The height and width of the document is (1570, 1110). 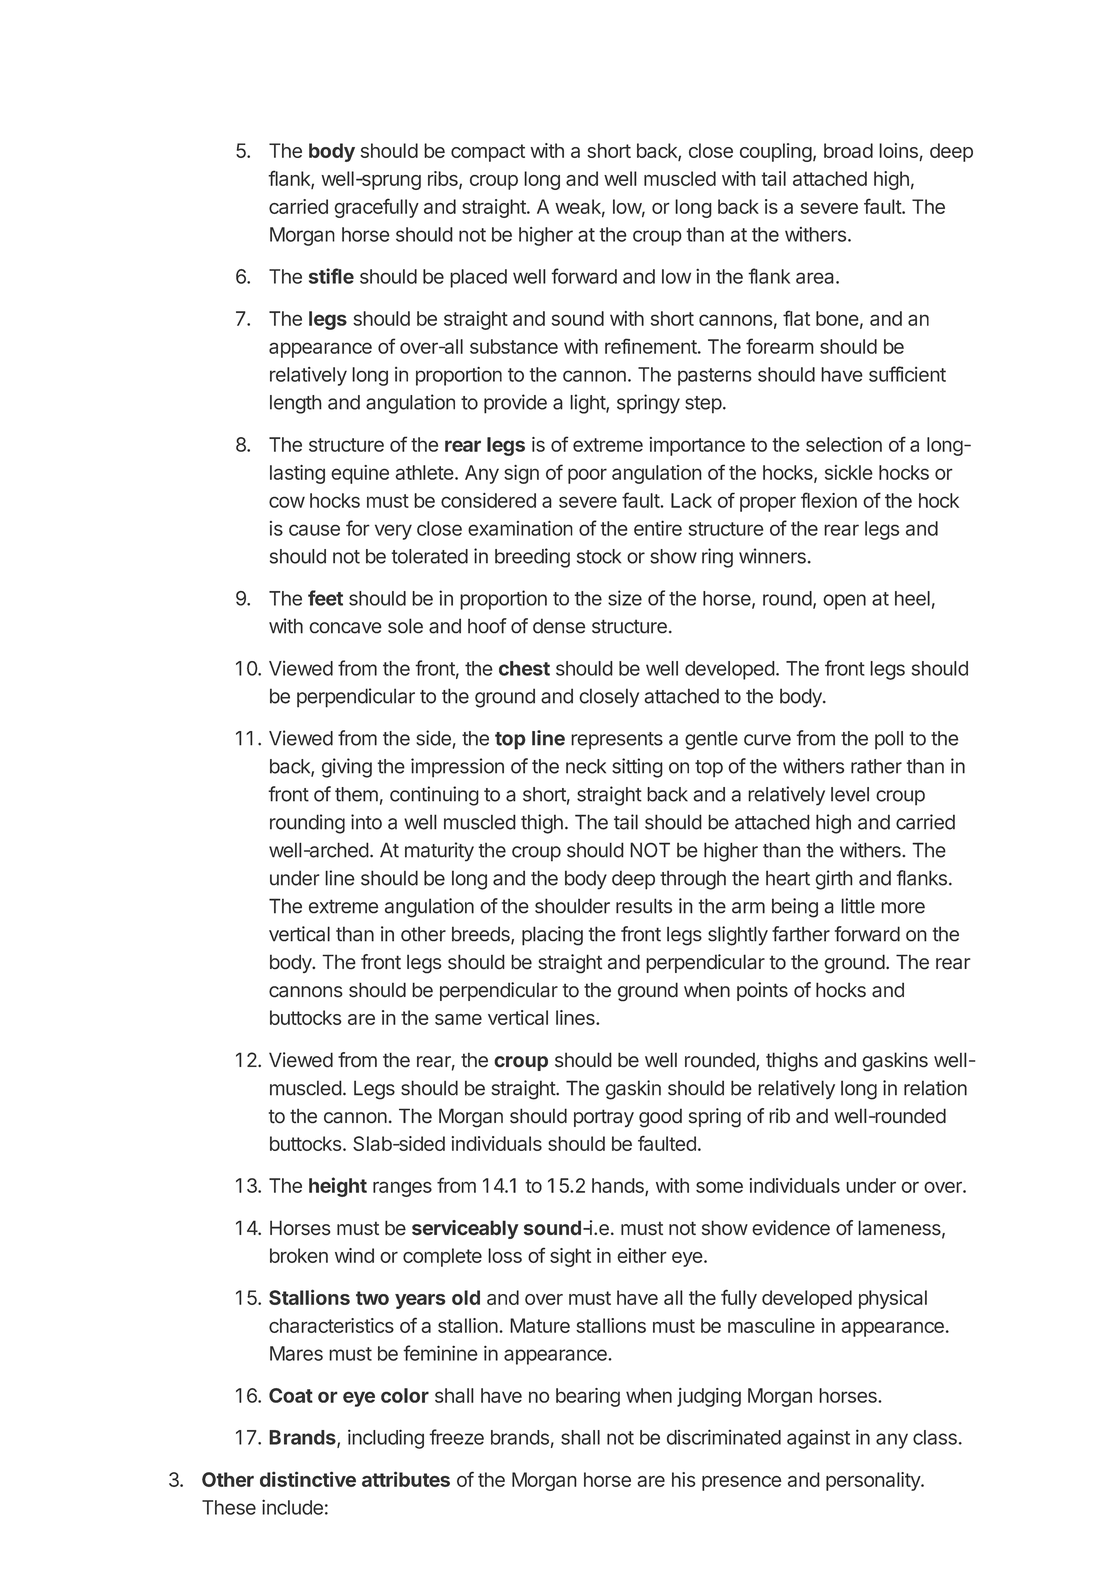 I want to click on open, so click(x=844, y=602).
